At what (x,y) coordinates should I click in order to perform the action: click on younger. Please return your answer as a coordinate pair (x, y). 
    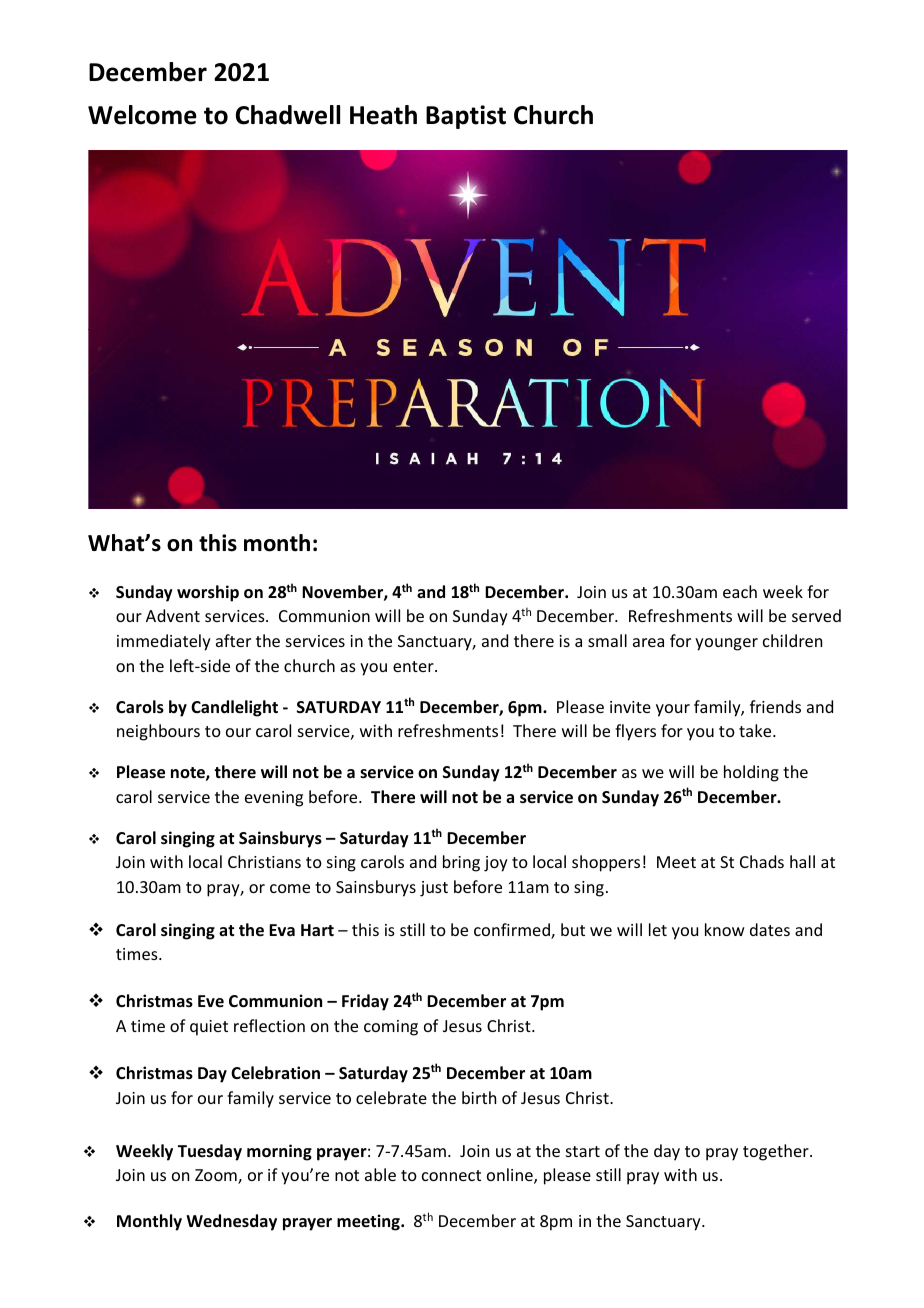
    Looking at the image, I should click on (726, 644).
